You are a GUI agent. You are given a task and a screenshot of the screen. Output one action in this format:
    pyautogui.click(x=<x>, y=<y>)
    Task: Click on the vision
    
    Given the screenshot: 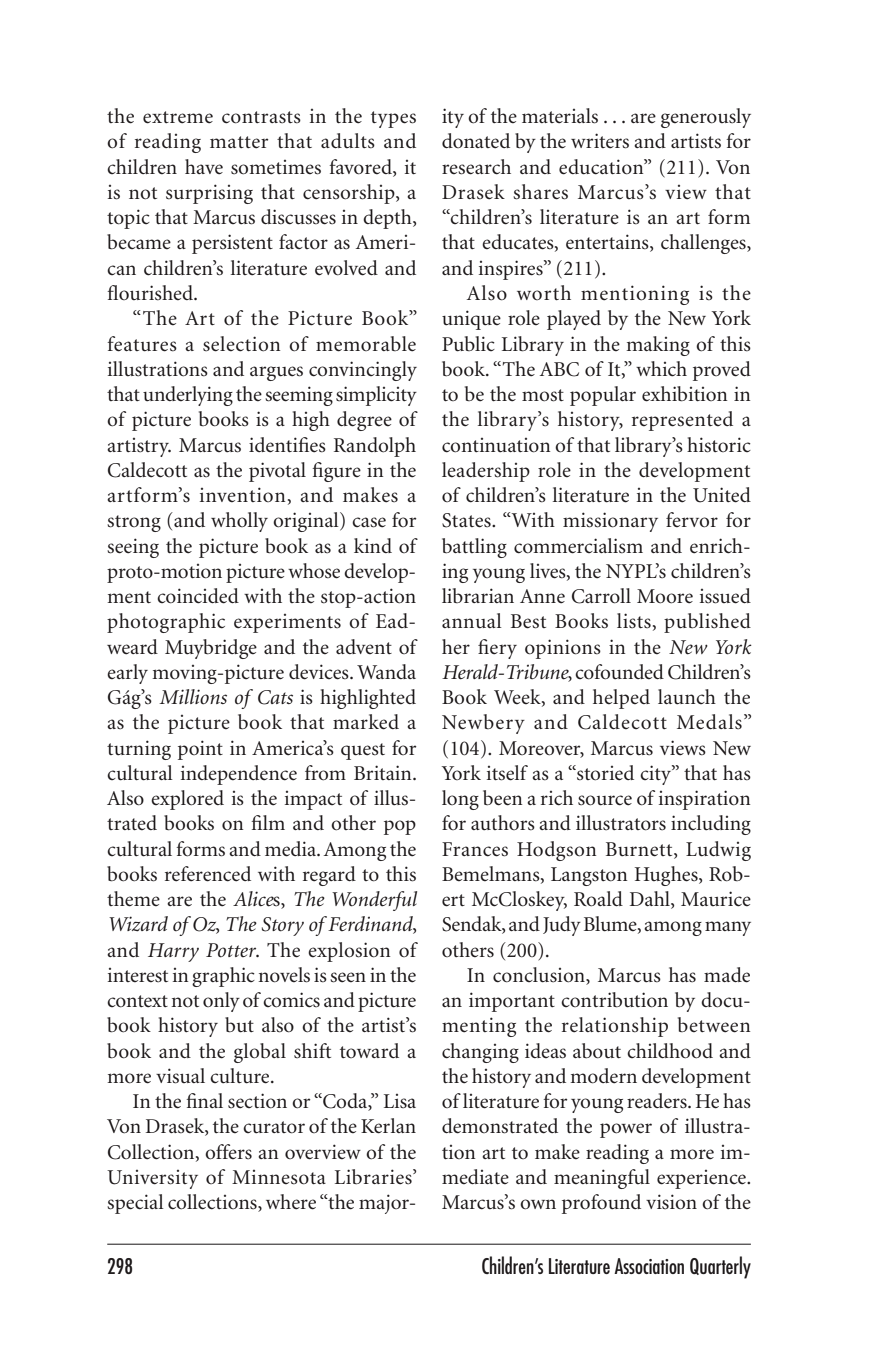 What is the action you would take?
    pyautogui.click(x=671, y=1202)
